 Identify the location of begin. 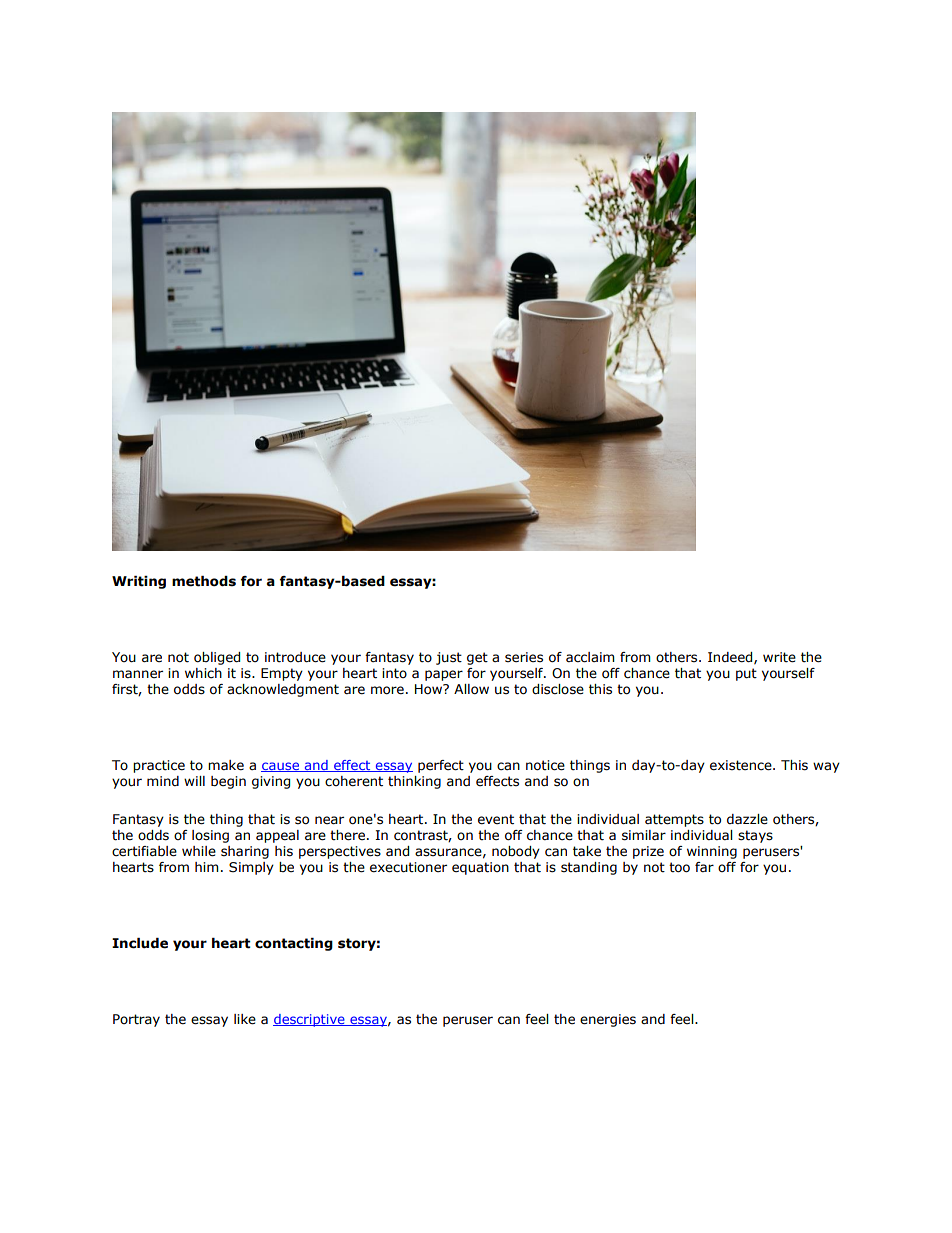
(228, 782).
